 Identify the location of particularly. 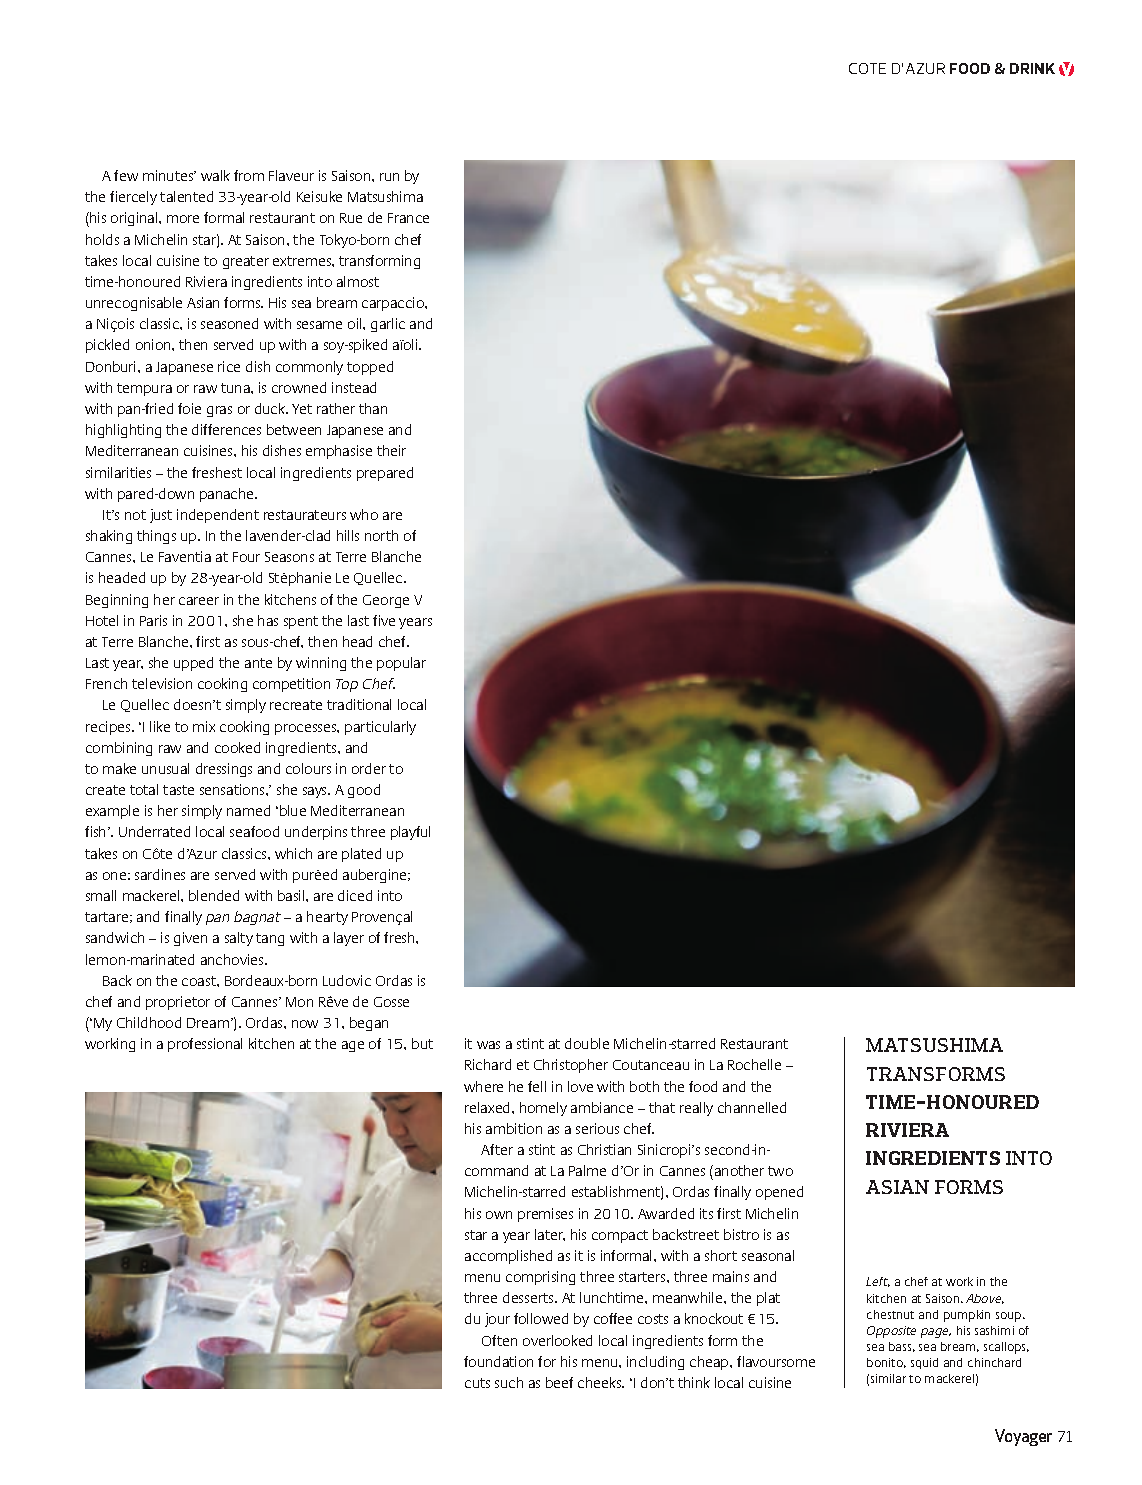
(380, 728).
